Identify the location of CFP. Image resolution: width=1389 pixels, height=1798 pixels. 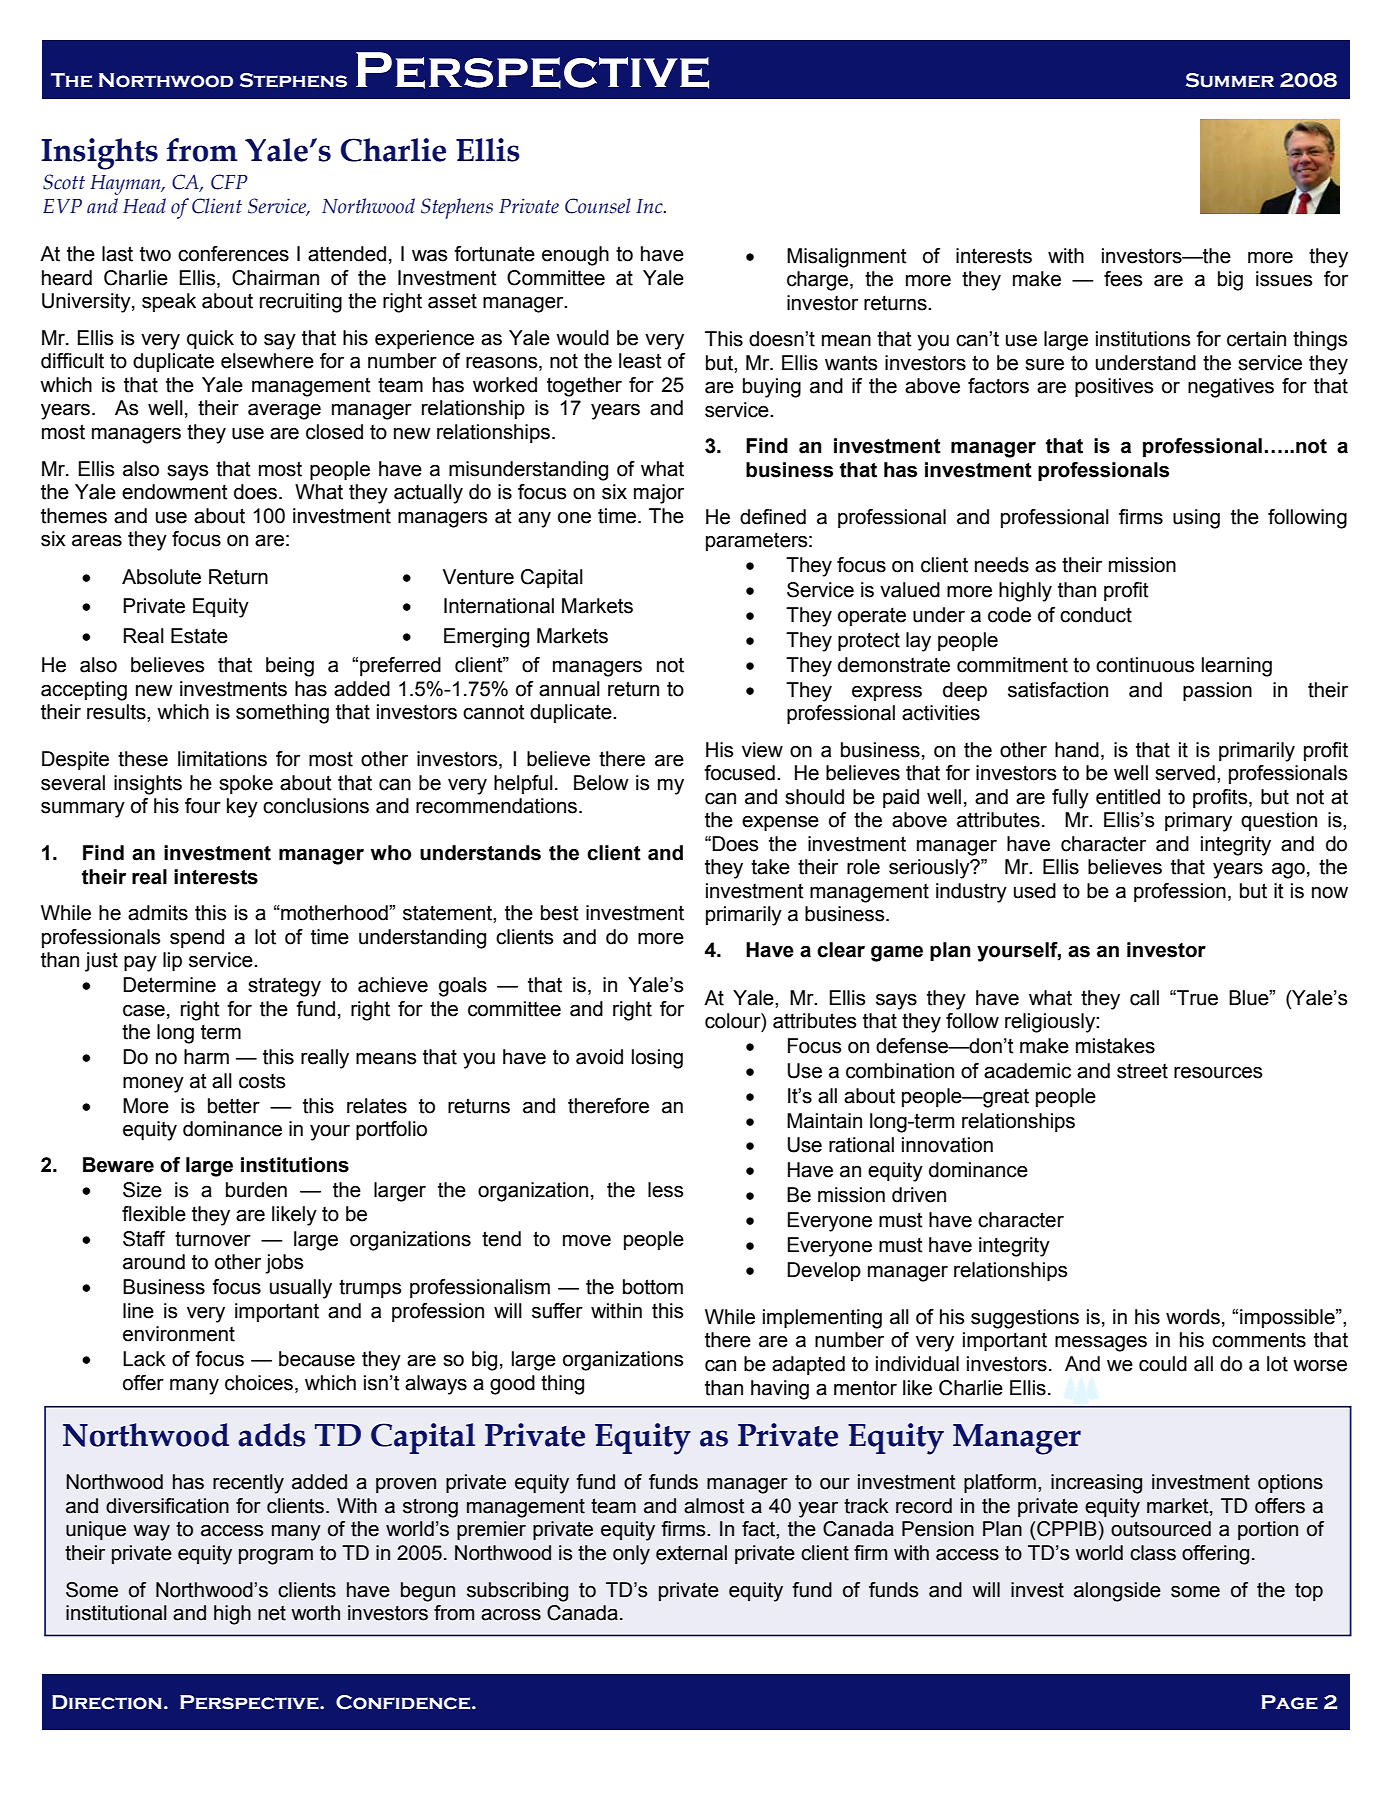
(229, 182).
